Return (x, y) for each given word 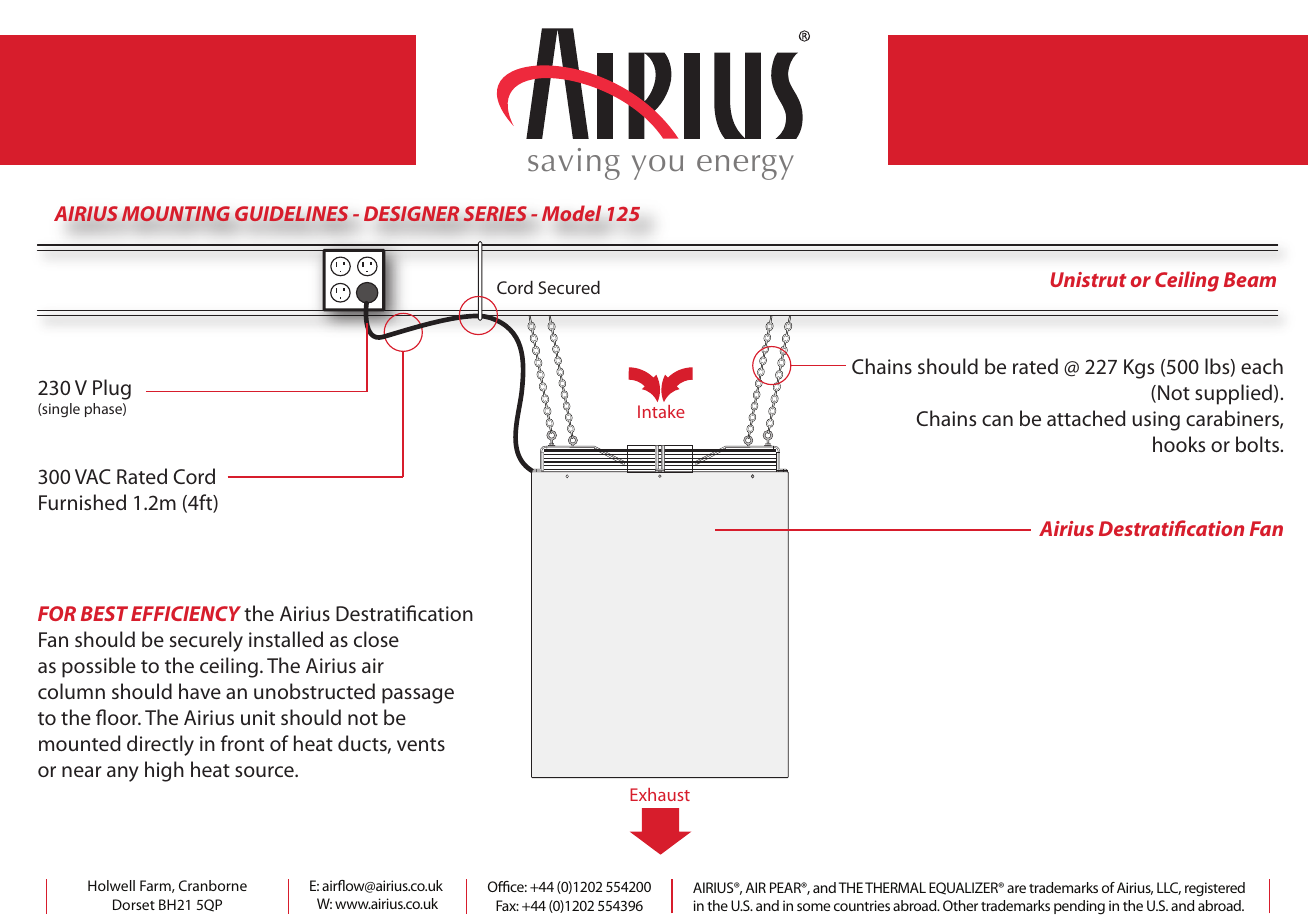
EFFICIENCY (186, 613)
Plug (112, 389)
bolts (1258, 444)
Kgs (1139, 369)
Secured (569, 287)
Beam (1250, 279)
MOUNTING (176, 214)
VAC (92, 476)
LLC (1169, 888)
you (657, 167)
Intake (661, 411)
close (376, 639)
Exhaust (660, 794)
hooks (1179, 444)
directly (160, 745)
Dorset (134, 904)
